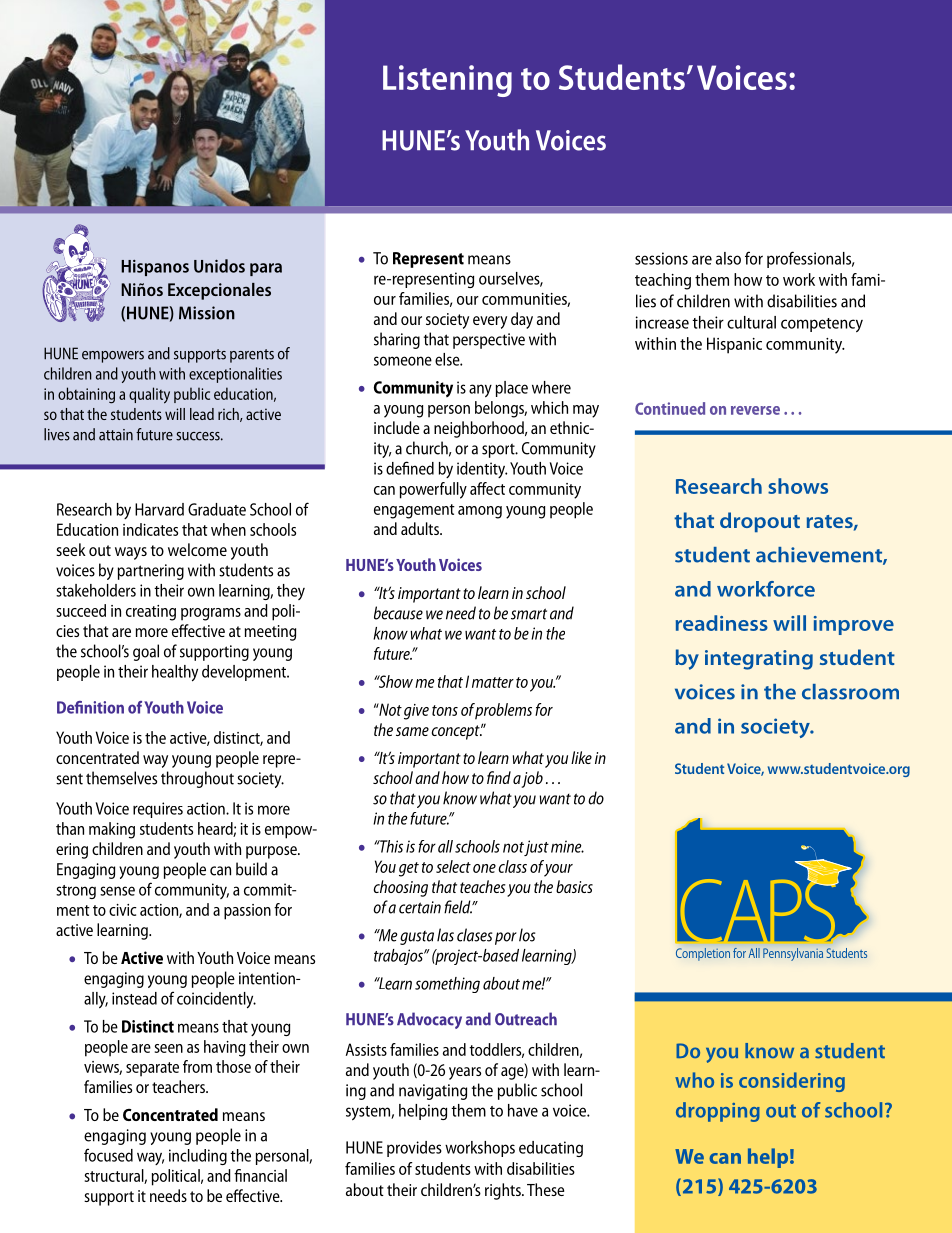 The image size is (952, 1233). I want to click on Listening, so click(447, 81).
